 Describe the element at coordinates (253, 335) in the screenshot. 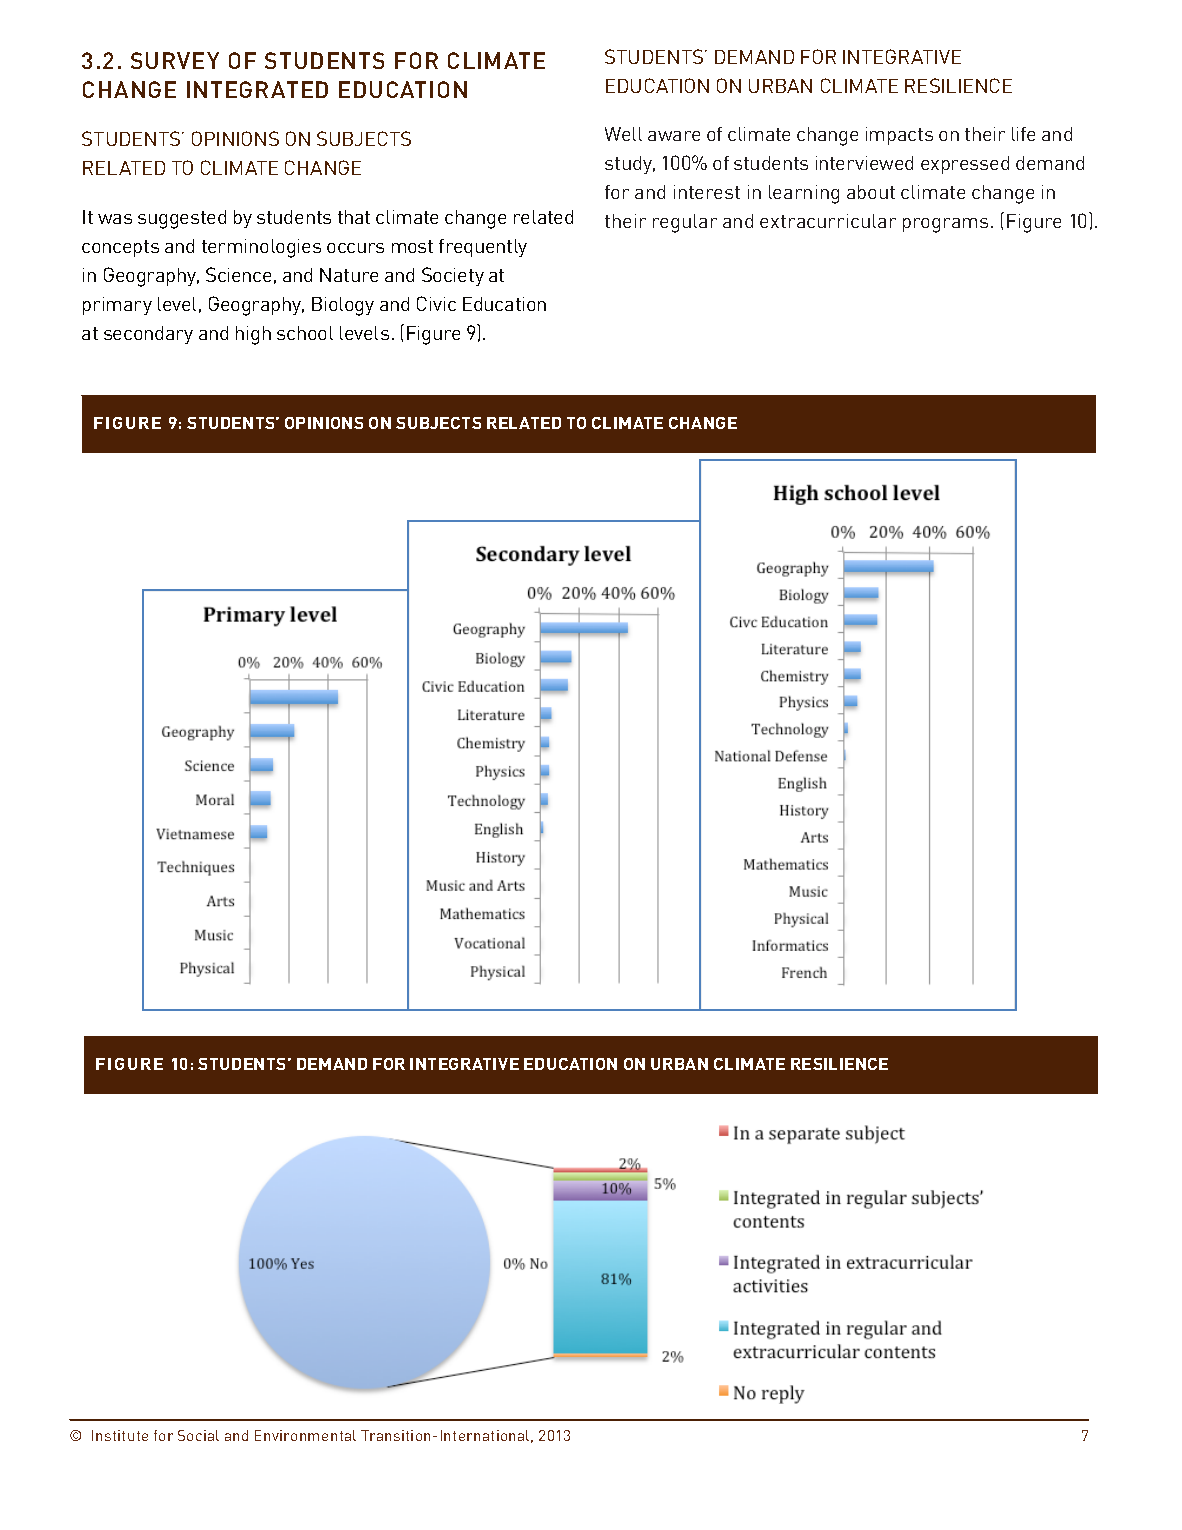

I see `high` at that location.
